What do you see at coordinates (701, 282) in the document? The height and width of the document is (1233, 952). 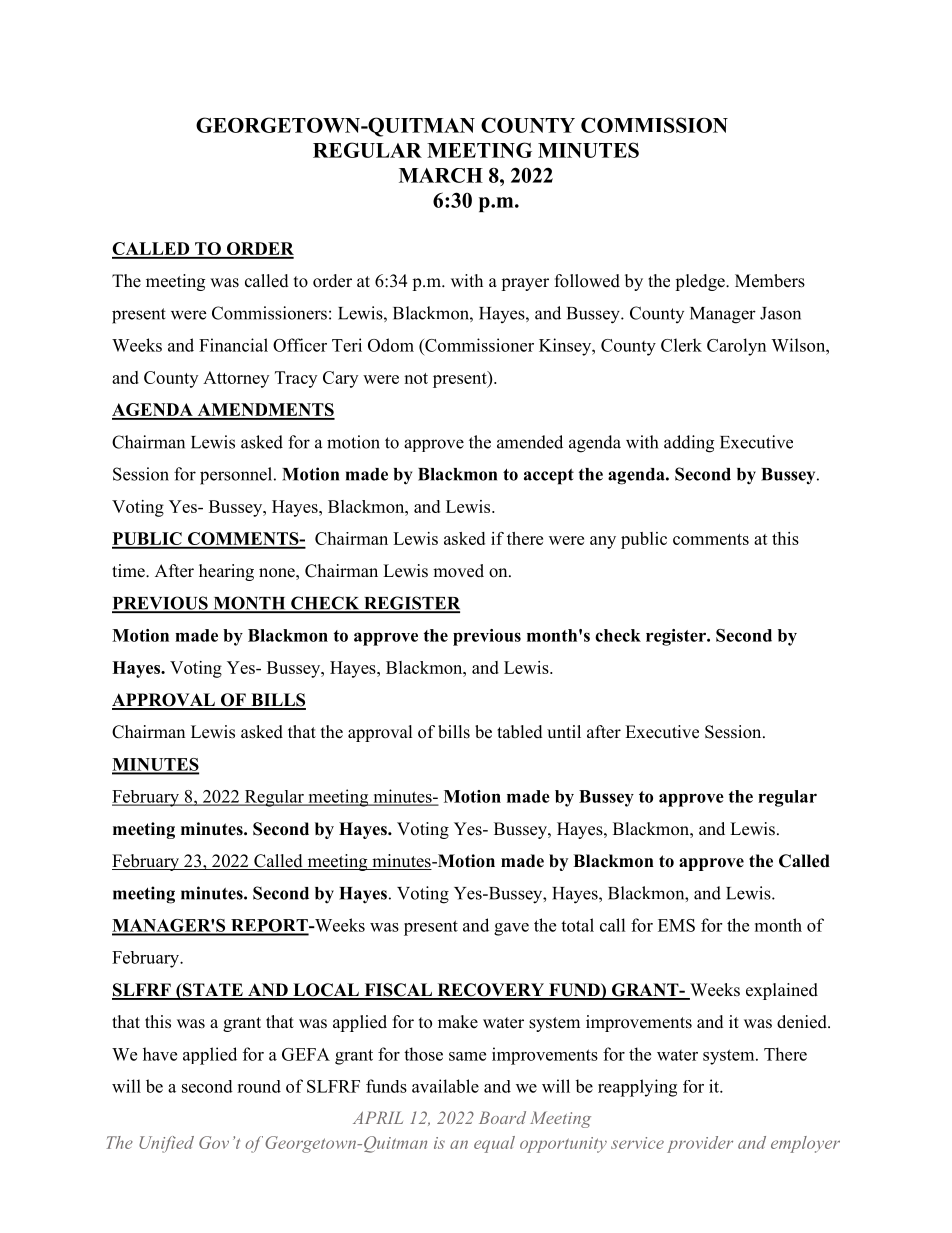 I see `pledge` at bounding box center [701, 282].
